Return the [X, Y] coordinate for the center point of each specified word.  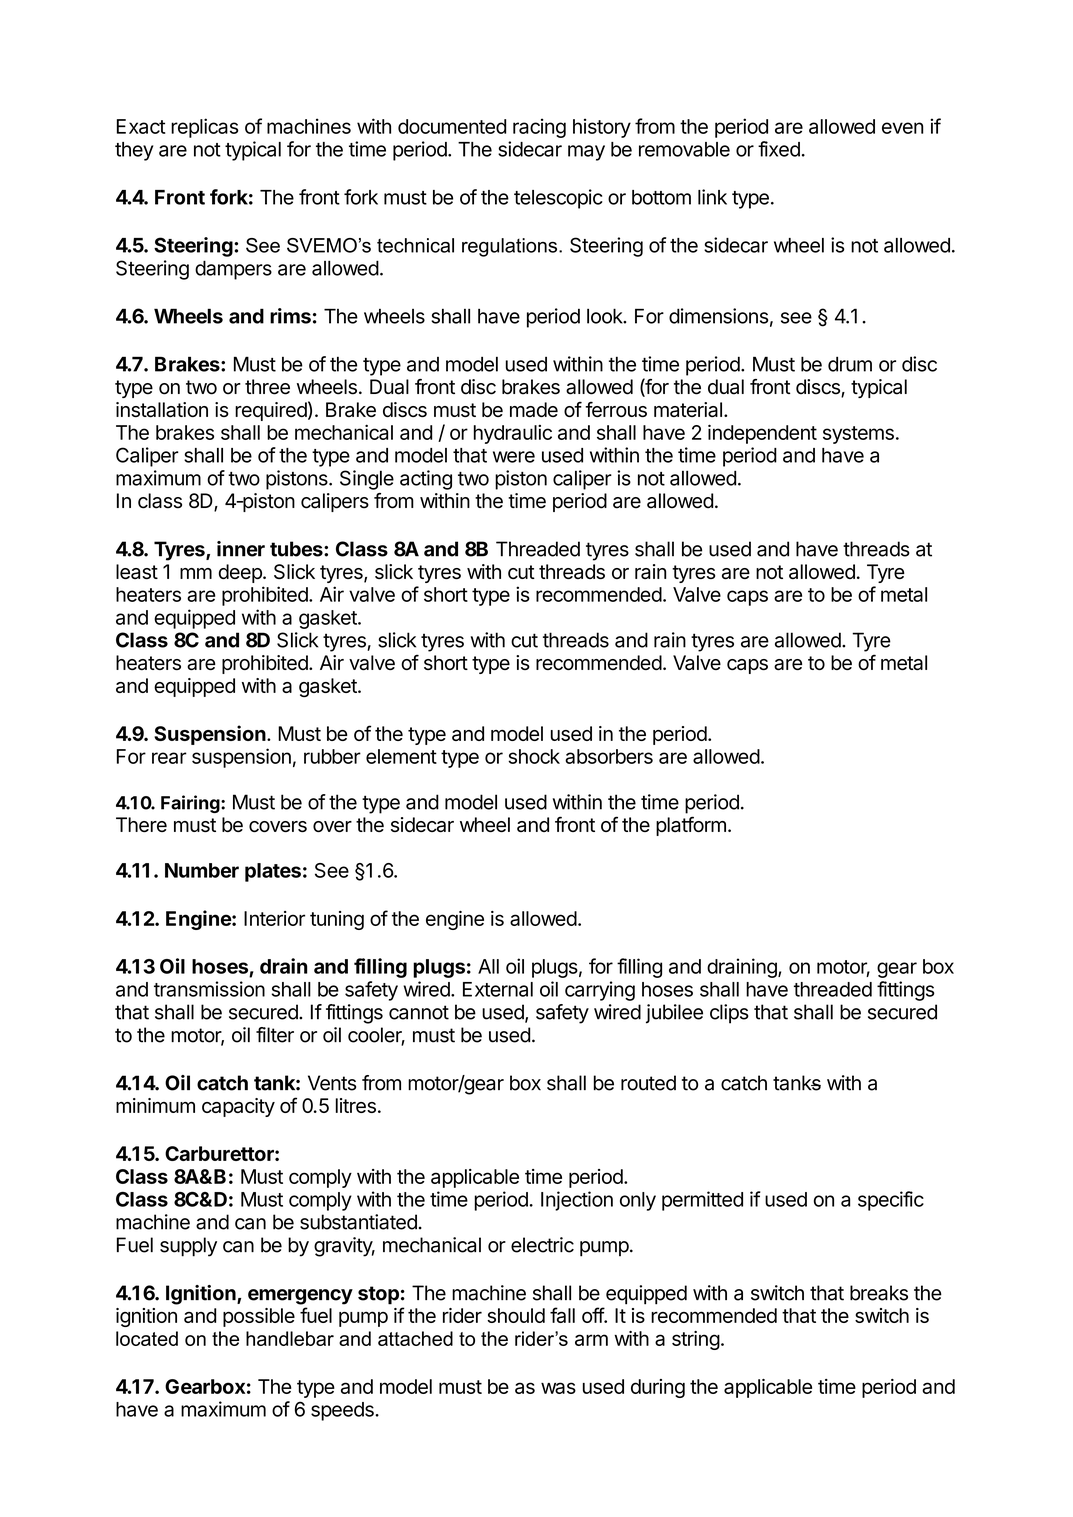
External [498, 989]
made [534, 410]
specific [891, 1201]
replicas [205, 128]
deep [241, 573]
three [267, 387]
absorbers [609, 756]
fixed [779, 149]
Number [202, 870]
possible [259, 1317]
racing [539, 128]
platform [691, 826]
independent [762, 434]
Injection [577, 1201]
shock [534, 756]
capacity [238, 1107]
